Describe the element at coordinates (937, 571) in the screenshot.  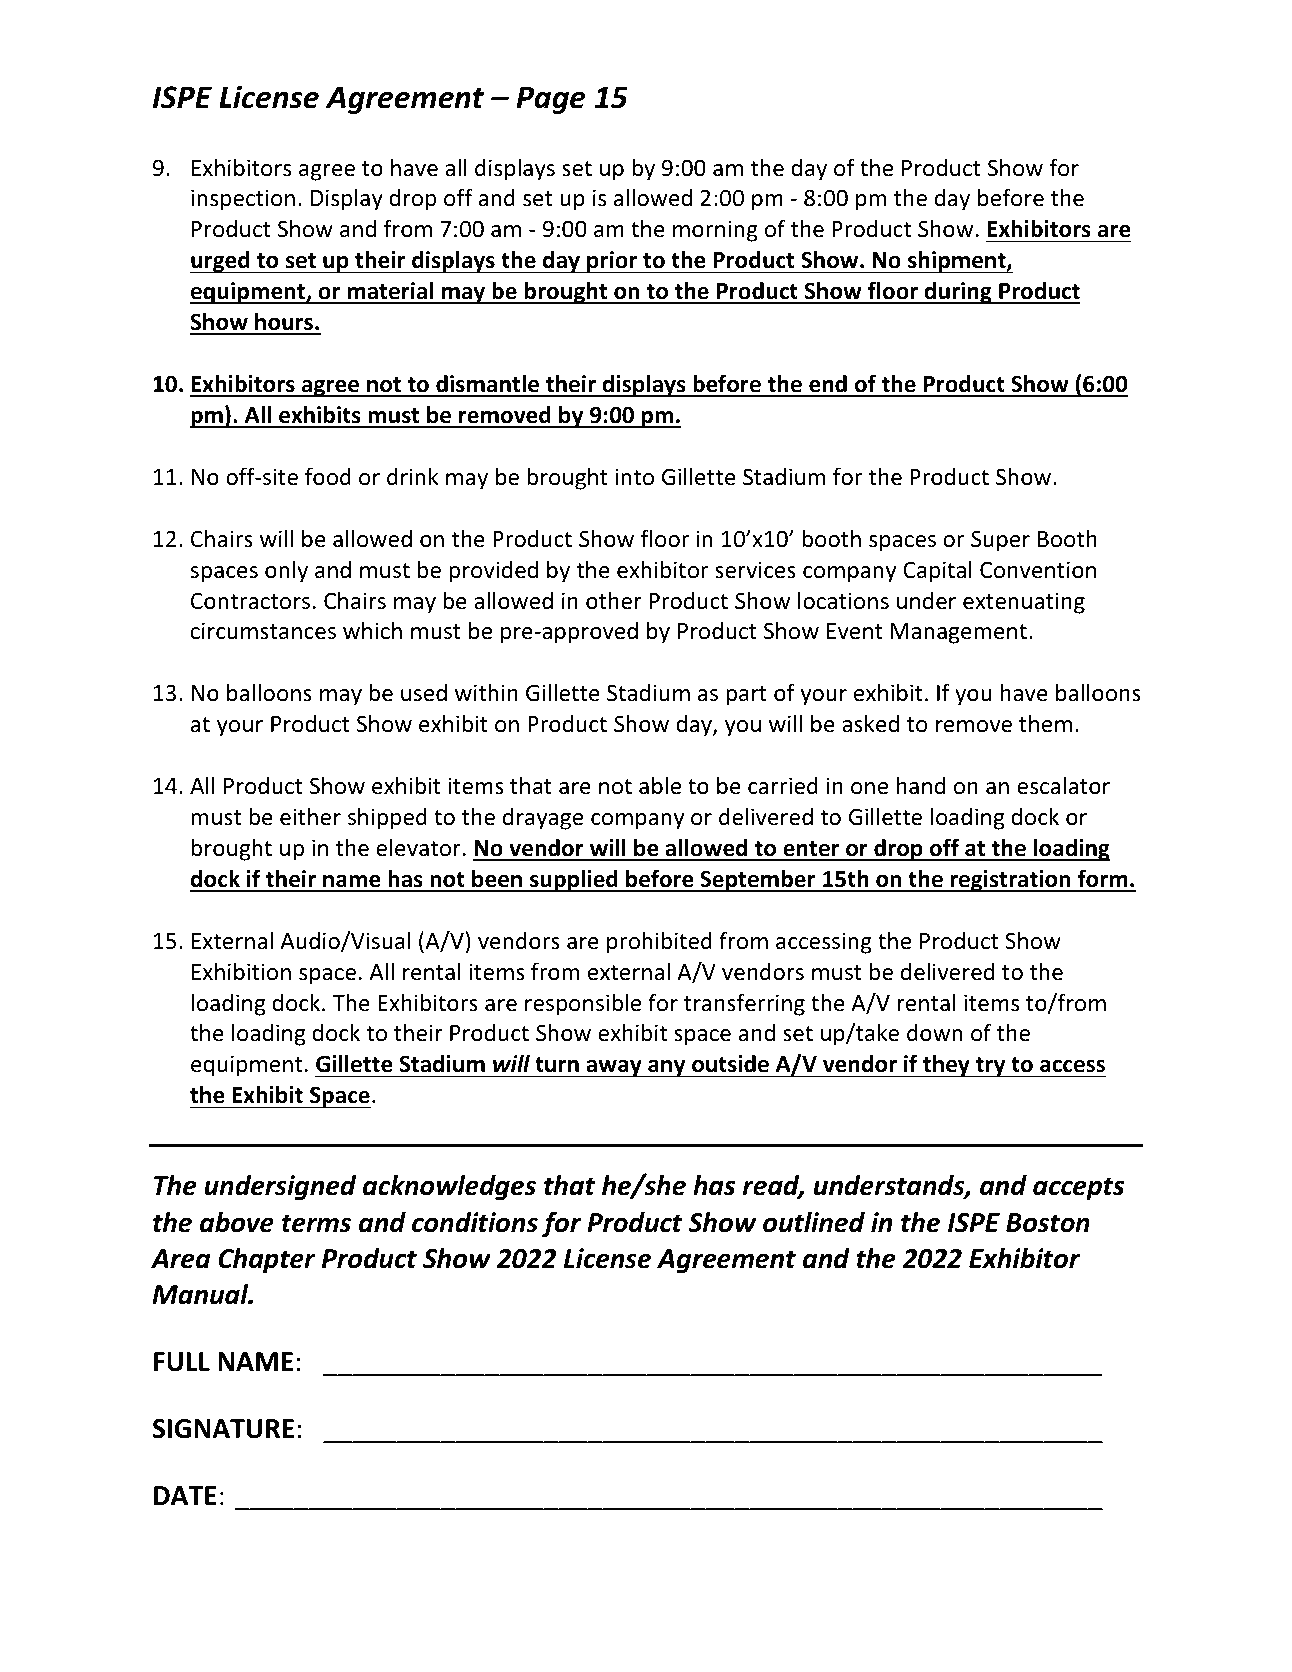
I see `Capital` at that location.
